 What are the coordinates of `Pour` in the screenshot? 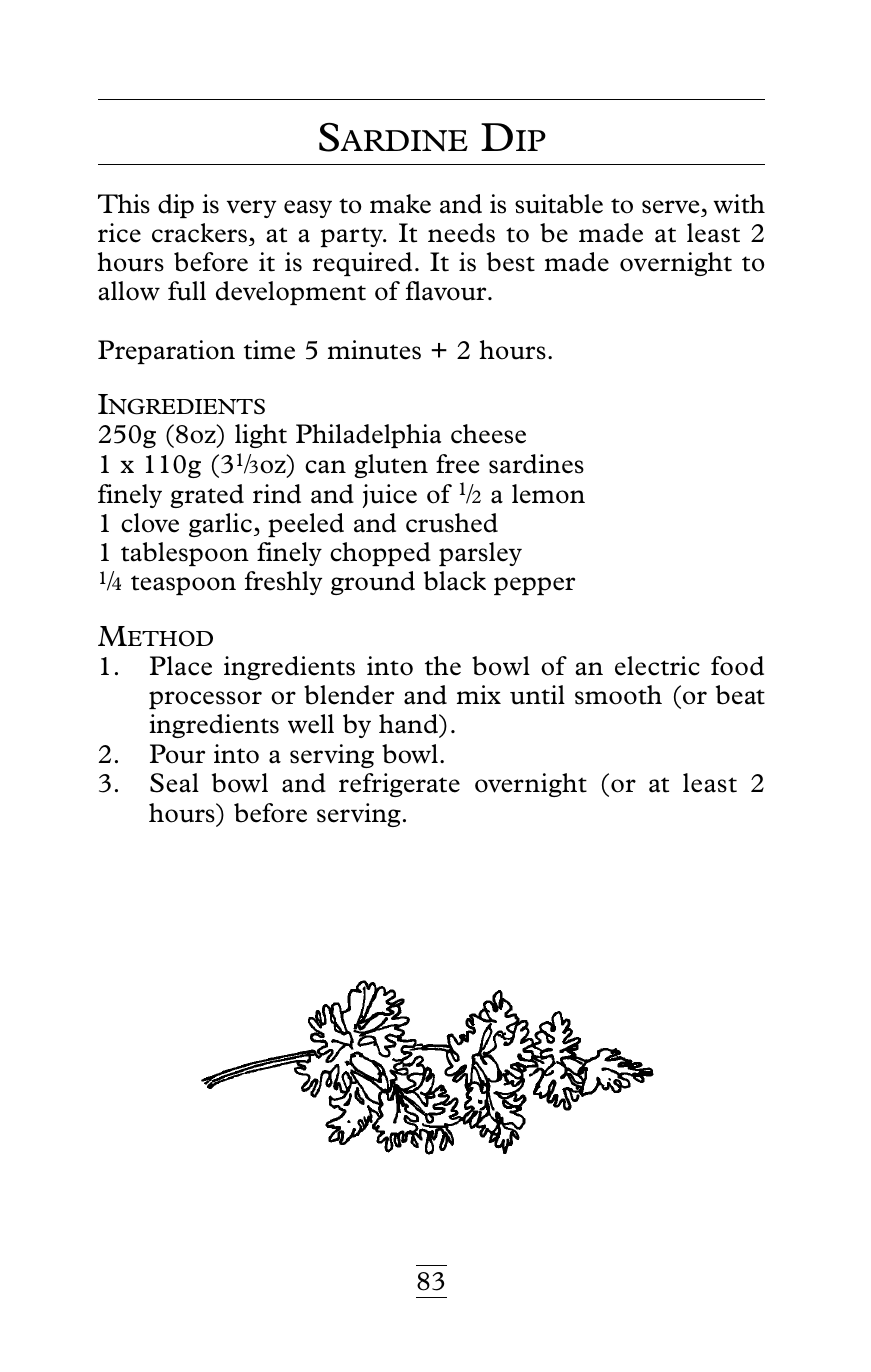 It's located at (177, 754).
